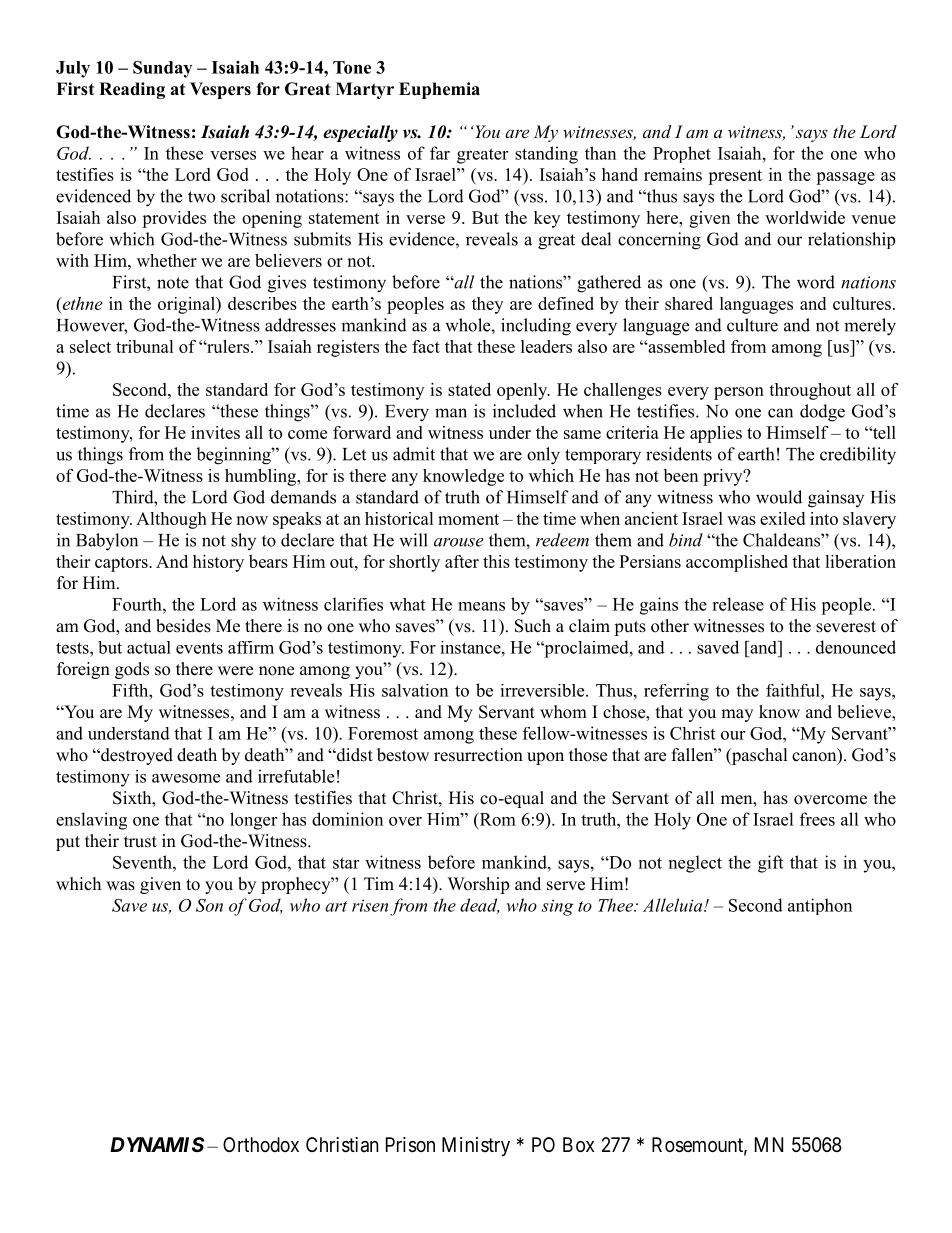 Image resolution: width=952 pixels, height=1233 pixels. Describe the element at coordinates (132, 90) in the image. I see `Reading` at that location.
